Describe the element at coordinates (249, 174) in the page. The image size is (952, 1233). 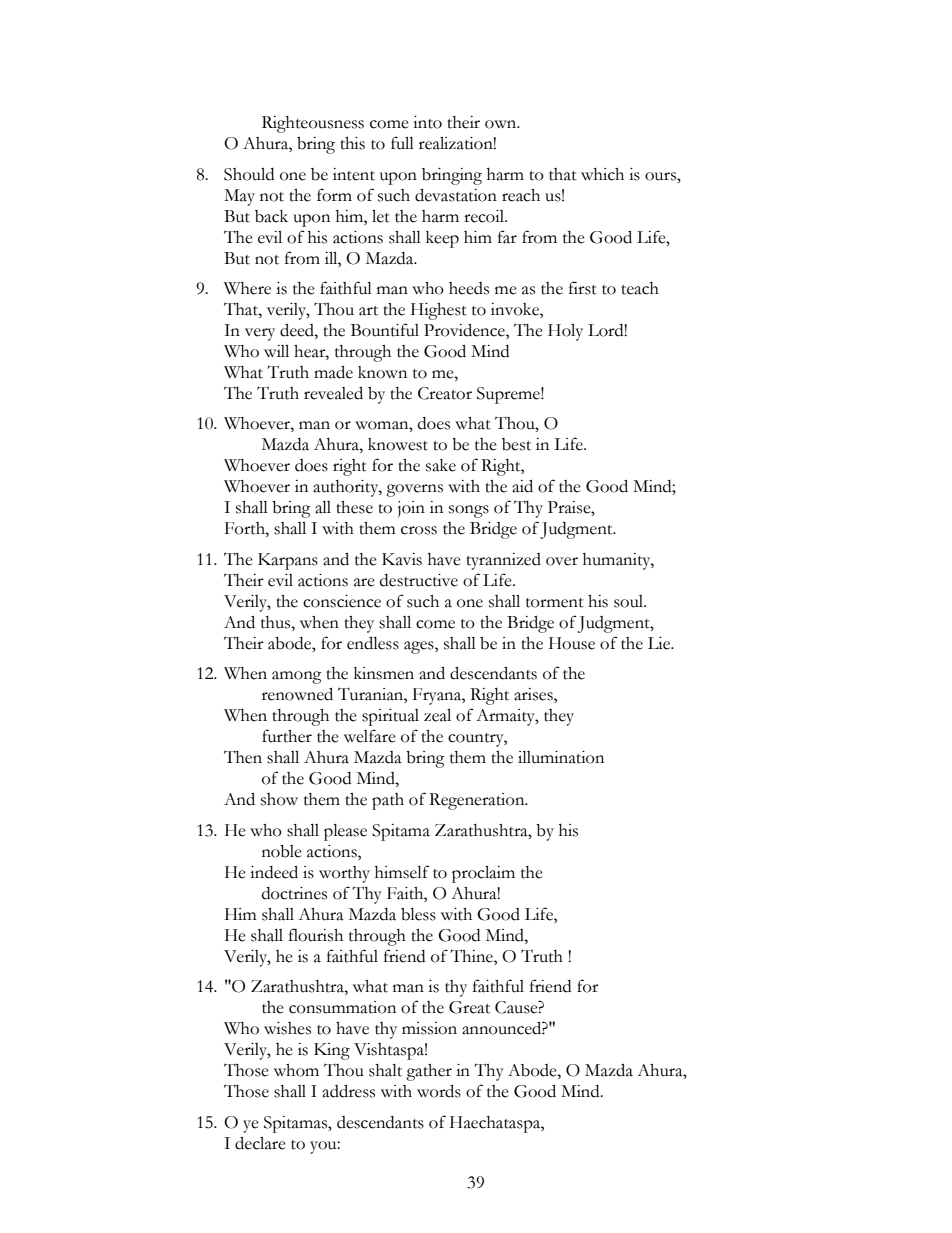
I see `Should` at that location.
